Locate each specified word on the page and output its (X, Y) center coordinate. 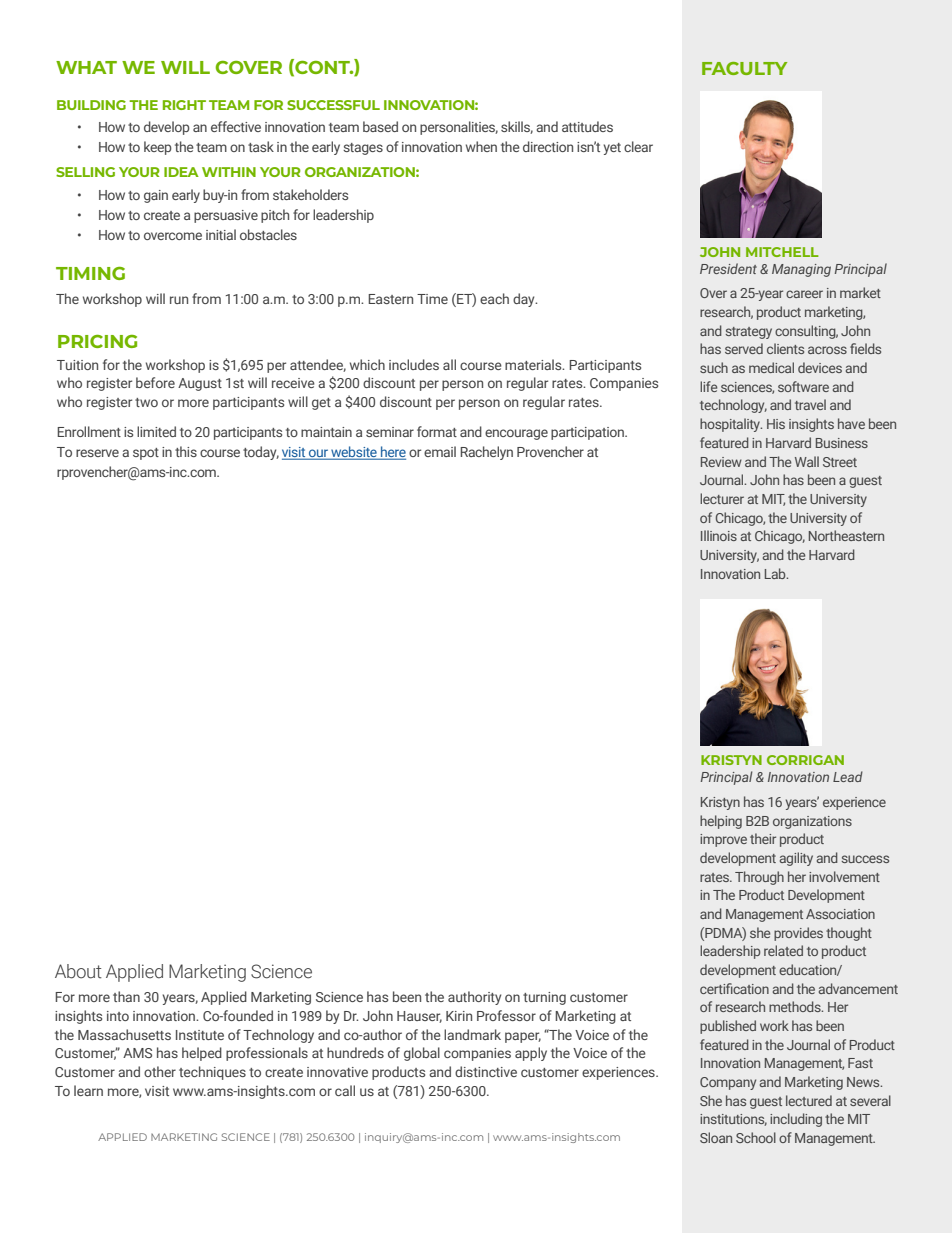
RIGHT (184, 105)
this (186, 451)
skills (517, 127)
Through (759, 878)
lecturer (722, 498)
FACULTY (744, 68)
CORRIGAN (805, 760)
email (440, 451)
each (494, 298)
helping (721, 822)
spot (146, 454)
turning (544, 998)
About (78, 971)
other (160, 1071)
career (804, 294)
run (179, 300)
